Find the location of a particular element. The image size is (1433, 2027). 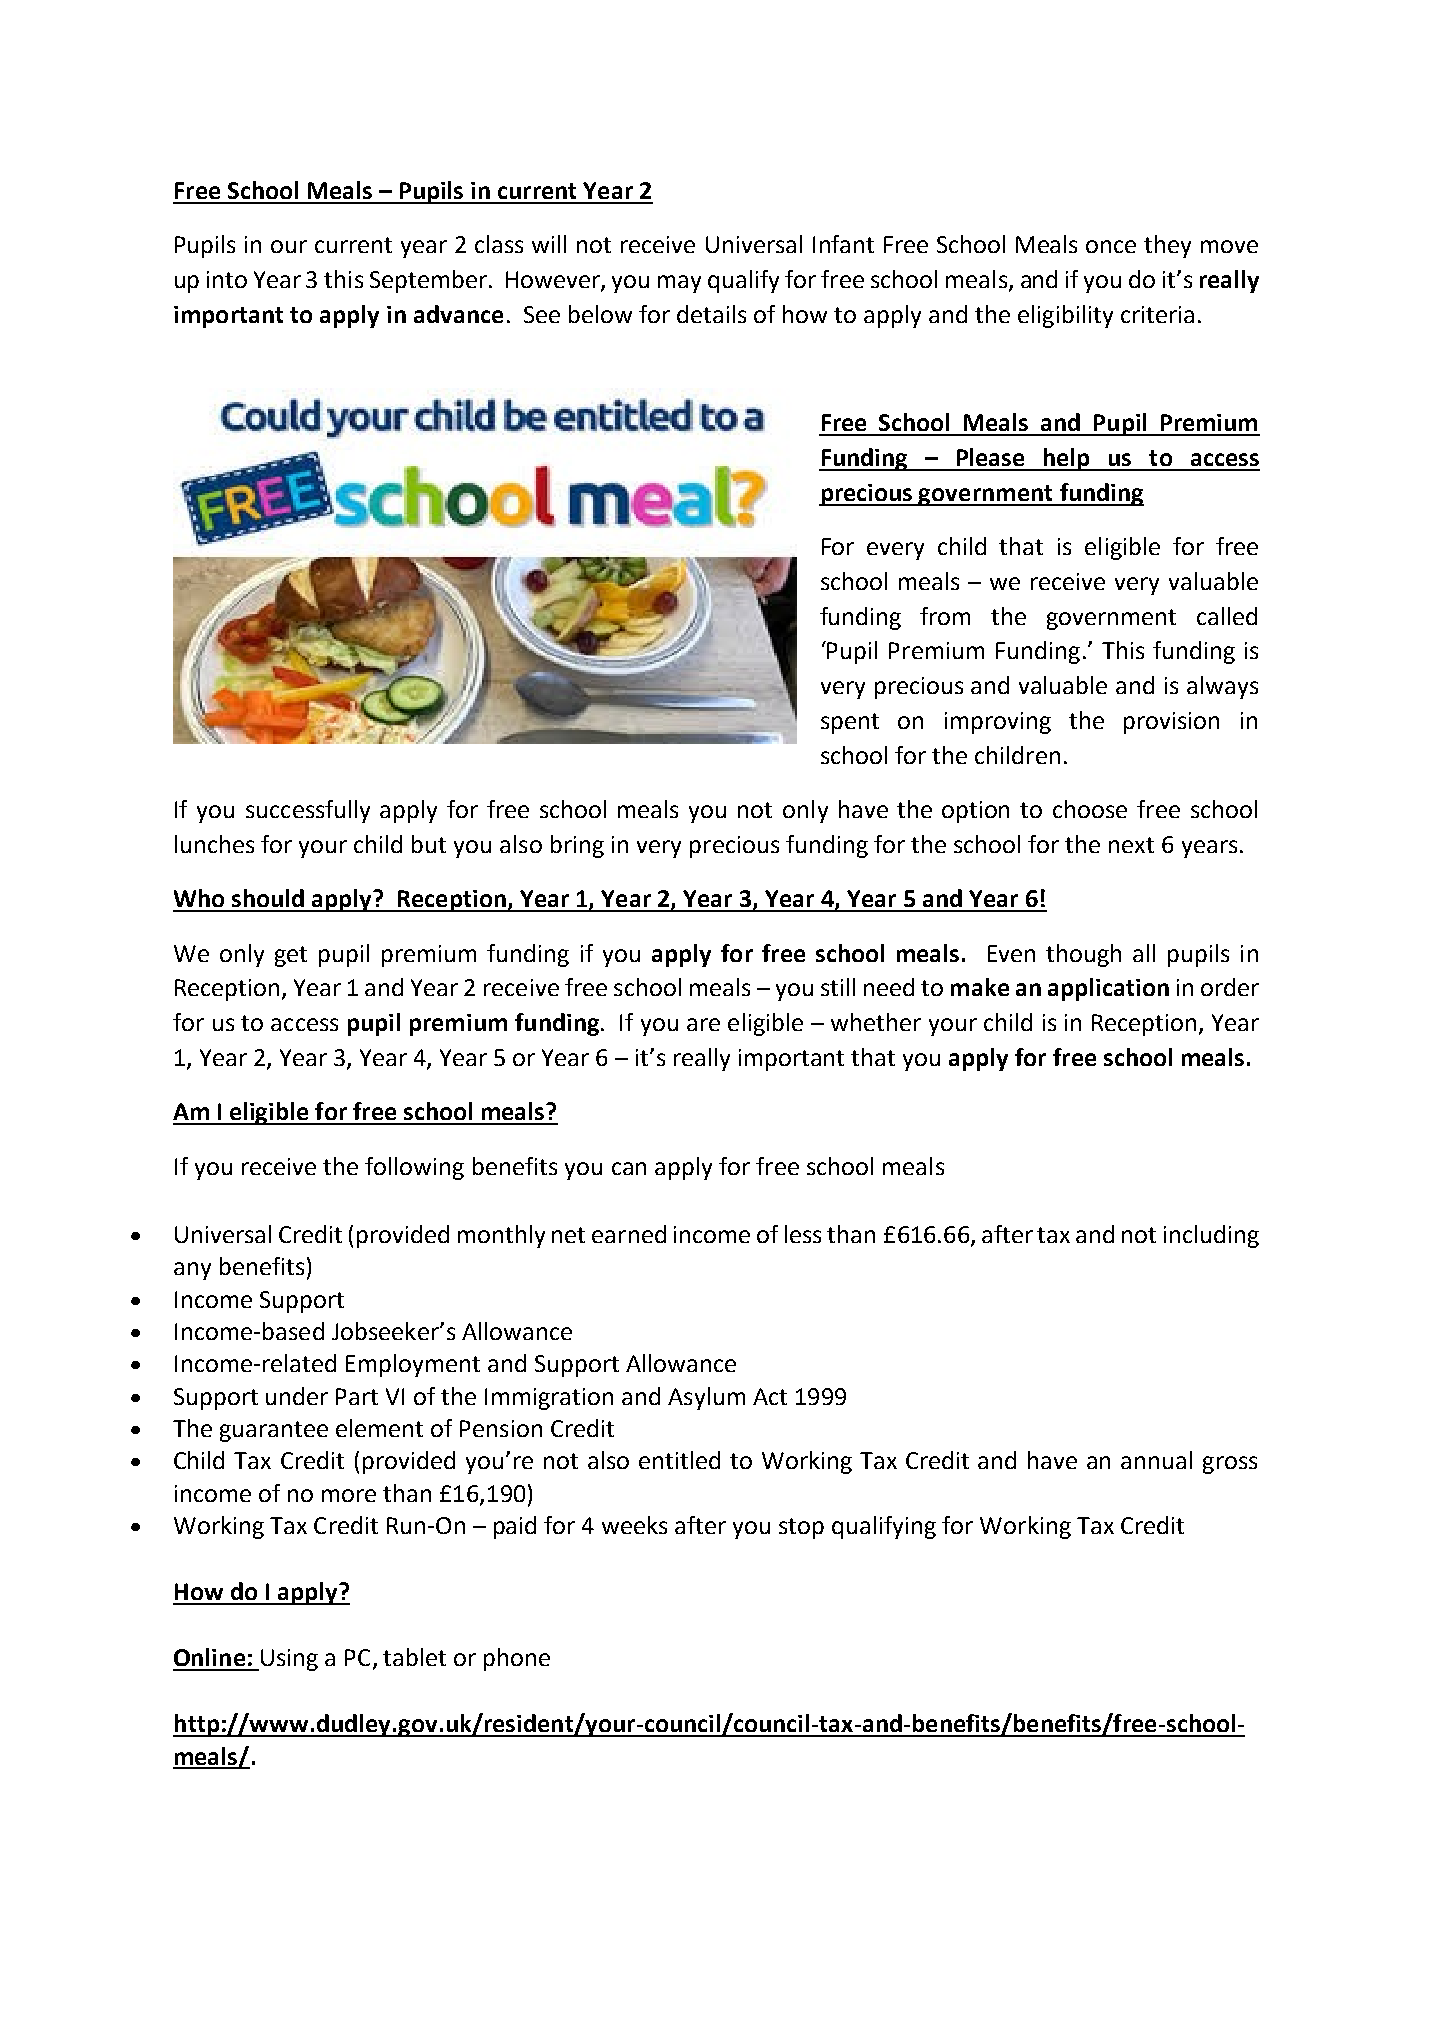

into is located at coordinates (227, 279).
